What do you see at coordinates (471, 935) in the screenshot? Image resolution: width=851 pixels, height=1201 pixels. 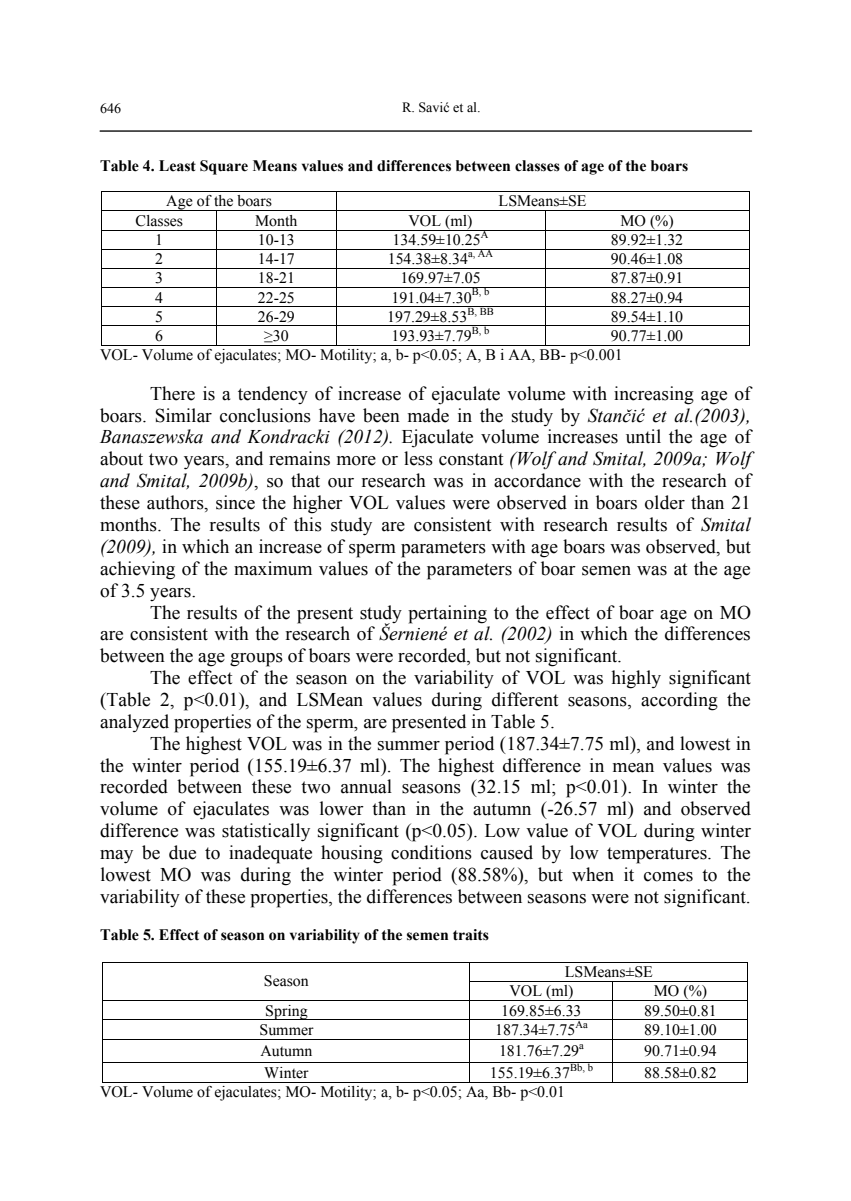 I see `traits` at bounding box center [471, 935].
